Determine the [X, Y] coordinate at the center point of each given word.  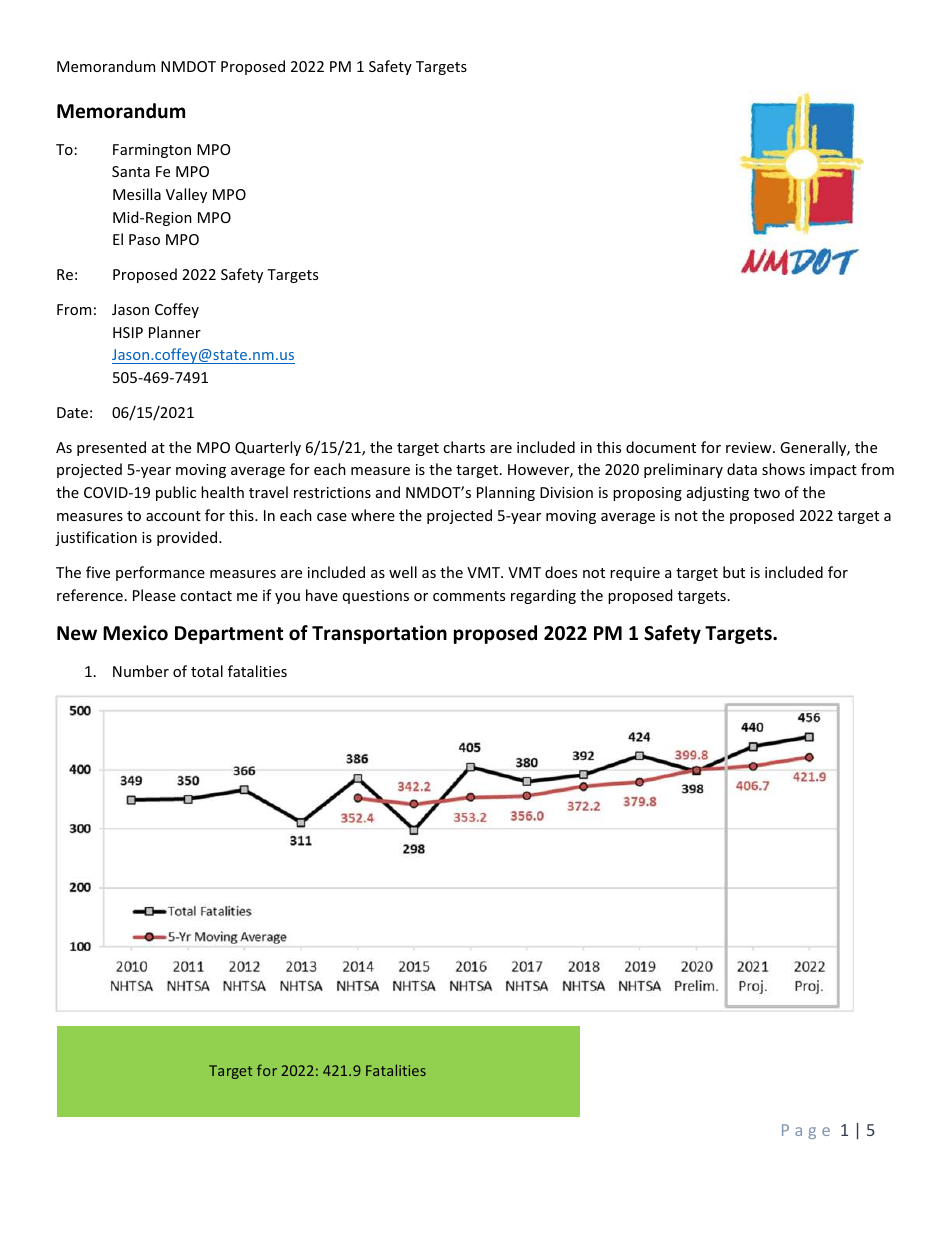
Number [141, 671]
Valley [186, 195]
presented [111, 448]
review [750, 447]
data [742, 469]
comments [469, 596]
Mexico [135, 633]
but [734, 572]
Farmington [152, 151]
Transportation [379, 634]
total [207, 671]
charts [464, 447]
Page [806, 1131]
